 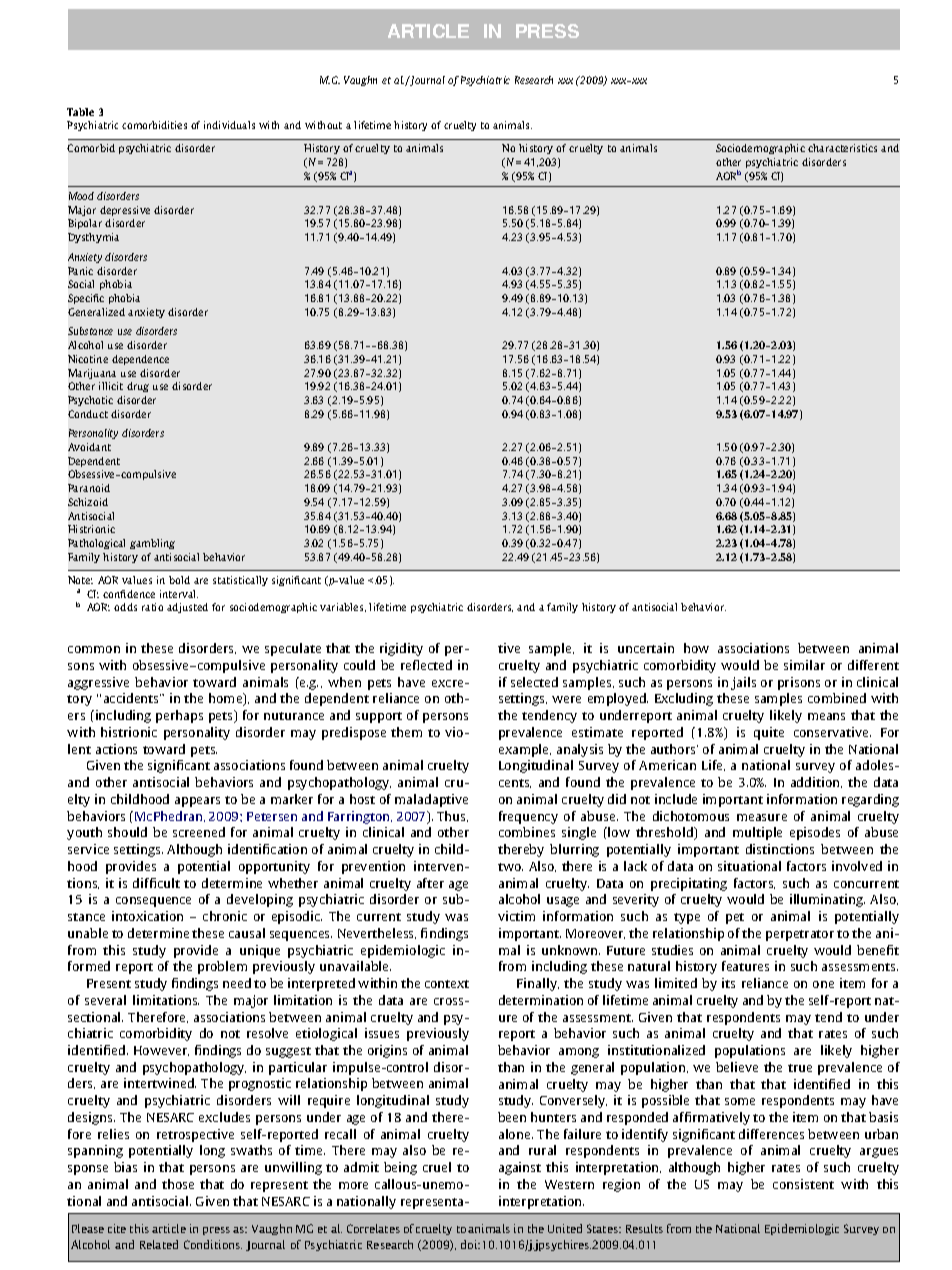 What do you see at coordinates (804, 665) in the document?
I see `similar` at bounding box center [804, 665].
